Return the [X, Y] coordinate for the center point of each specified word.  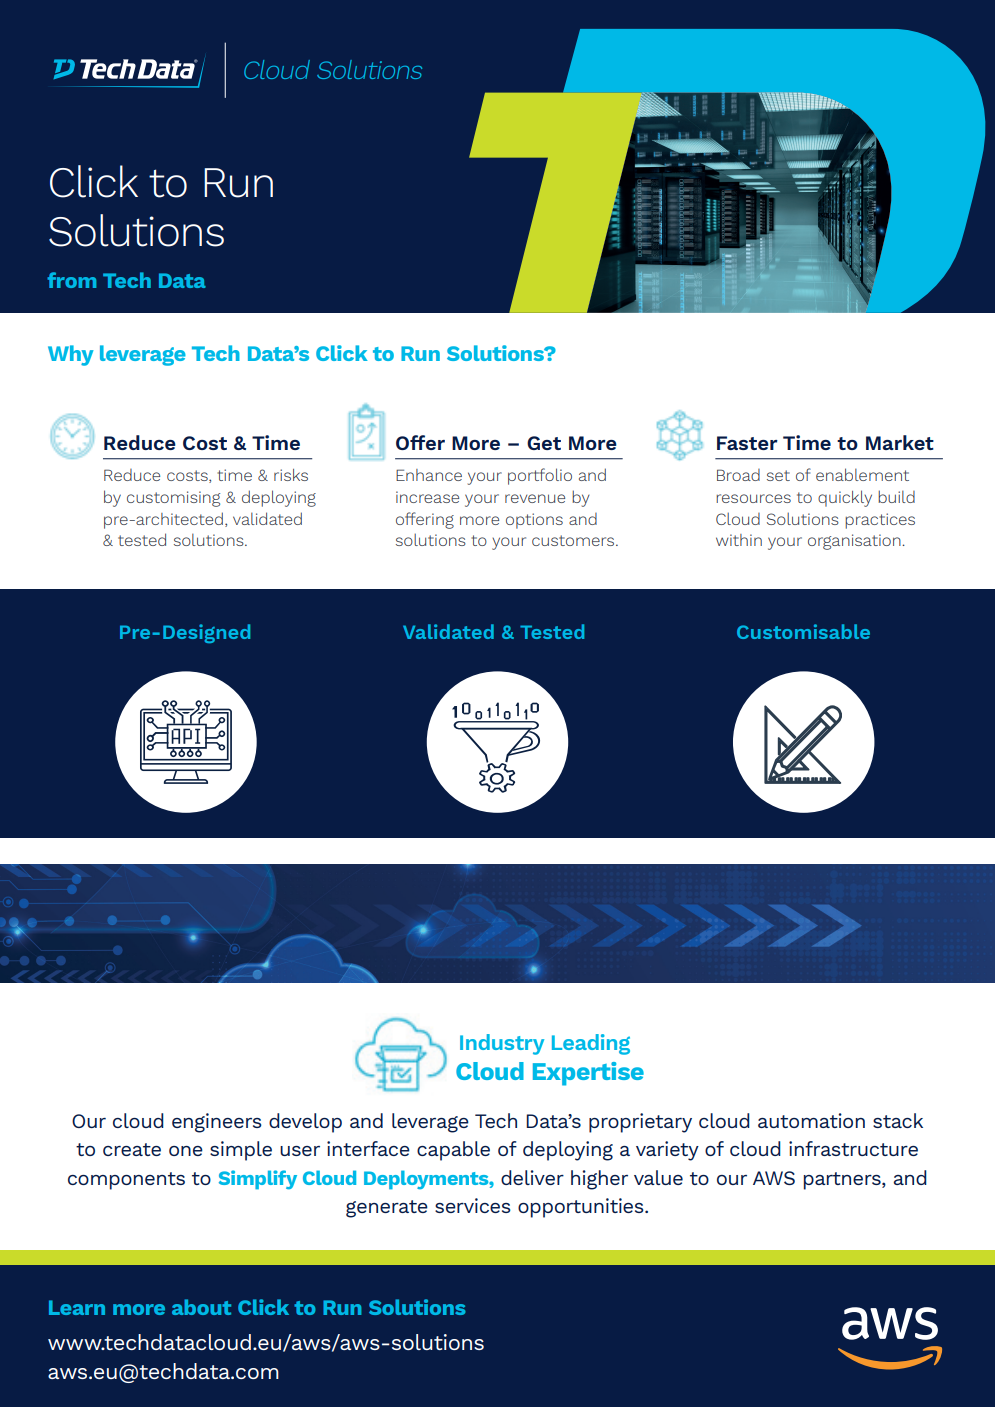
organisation [855, 542]
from [71, 280]
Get [544, 443]
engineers [217, 1123]
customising [173, 499]
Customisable [803, 631]
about [201, 1307]
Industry [502, 1044]
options [534, 521]
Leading [591, 1044]
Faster [747, 443]
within [739, 540]
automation [811, 1120]
